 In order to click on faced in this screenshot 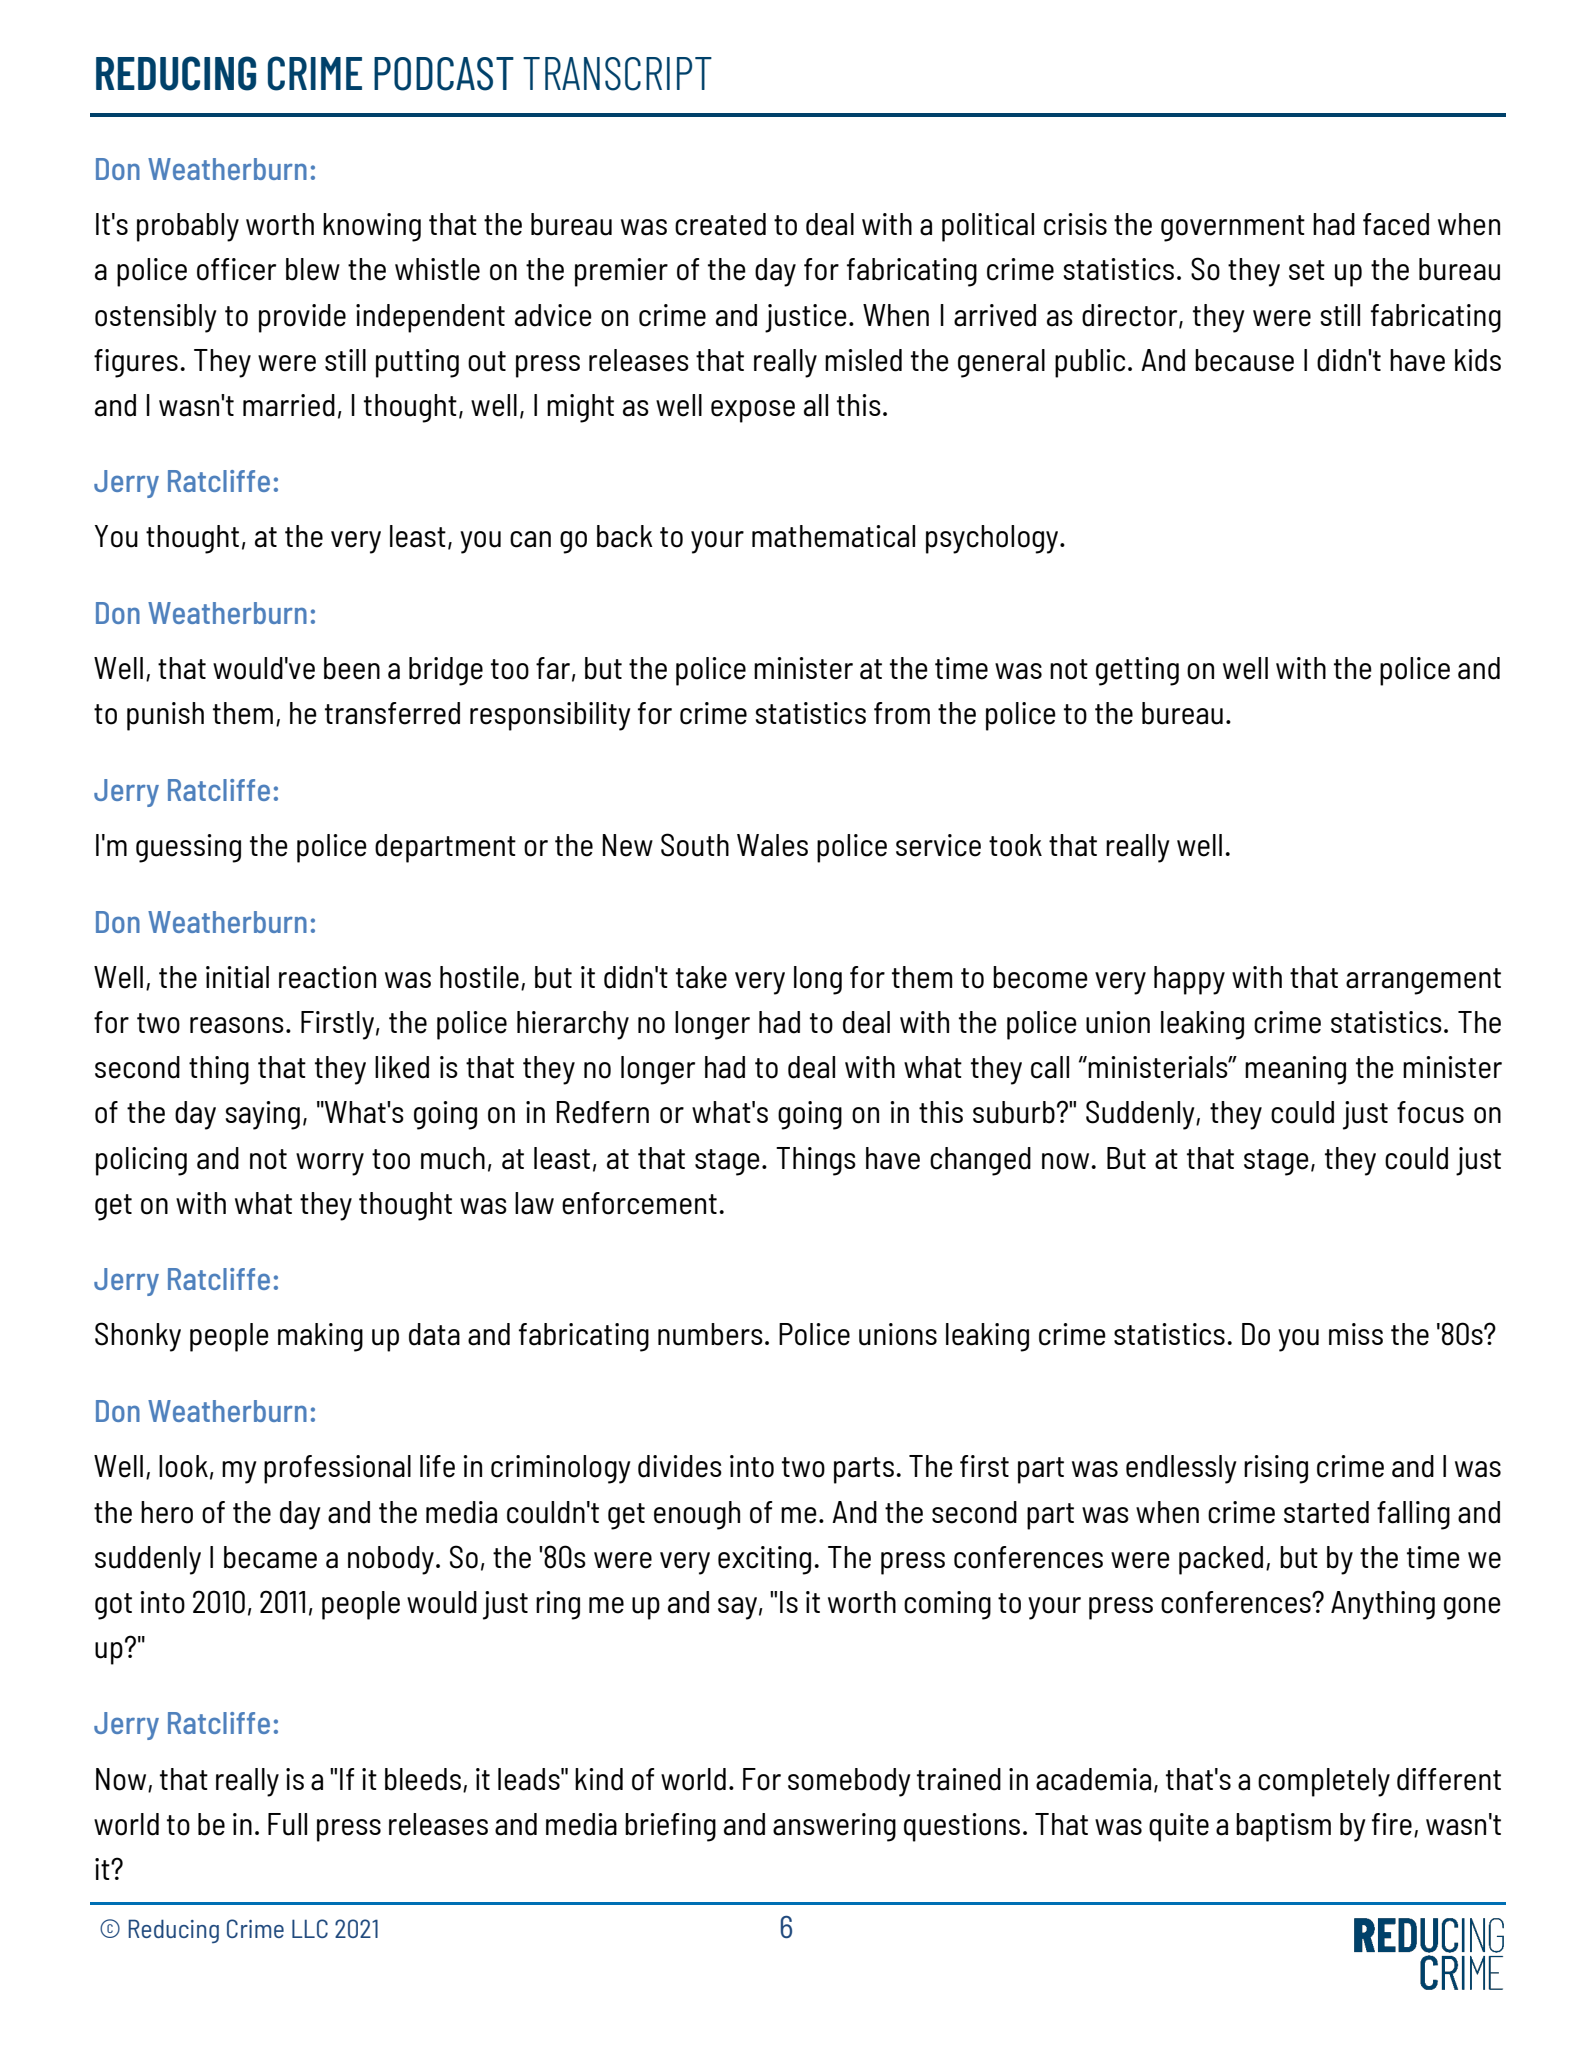, I will do `click(1396, 224)`.
